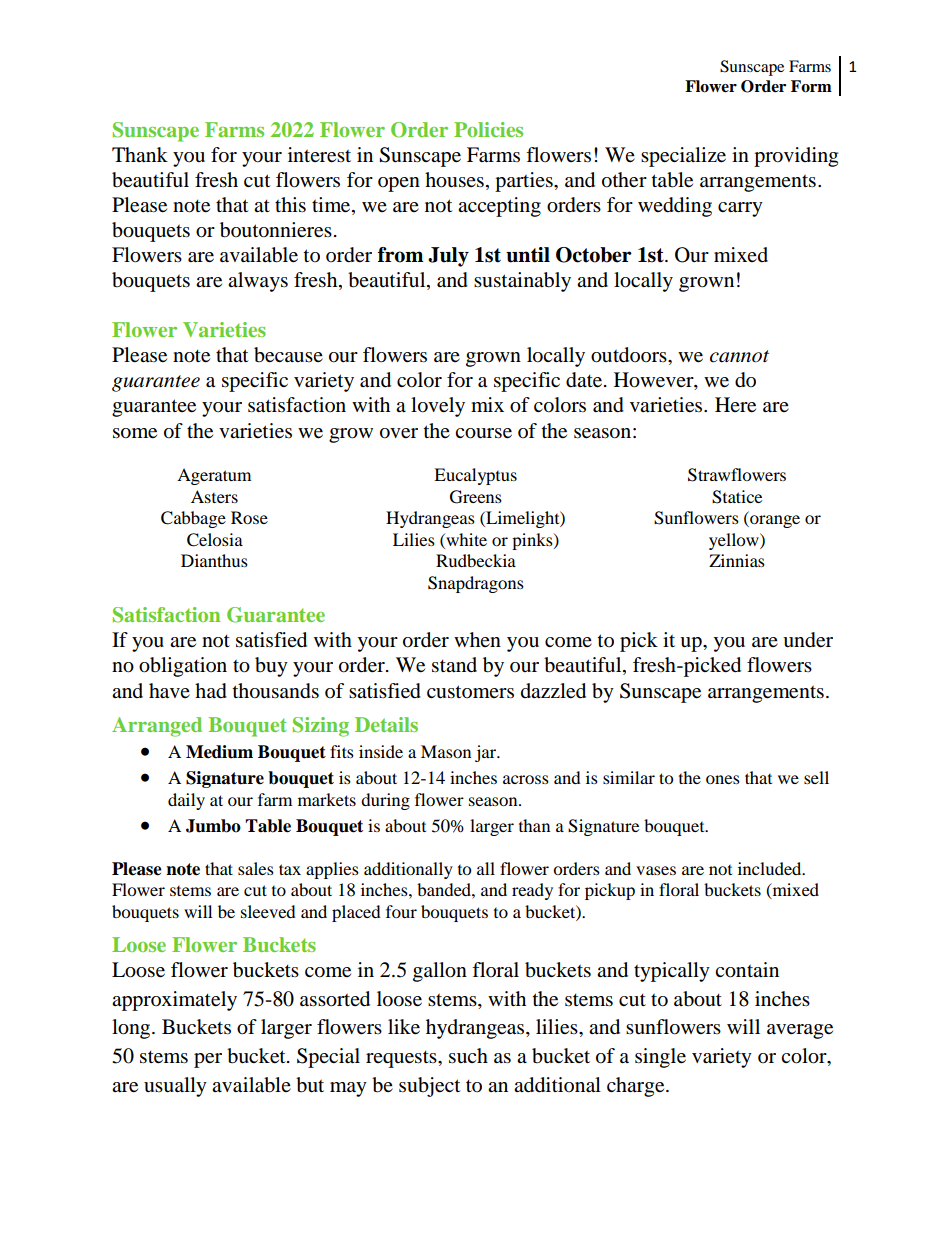 Image resolution: width=952 pixels, height=1233 pixels. What do you see at coordinates (319, 155) in the image?
I see `interest` at bounding box center [319, 155].
